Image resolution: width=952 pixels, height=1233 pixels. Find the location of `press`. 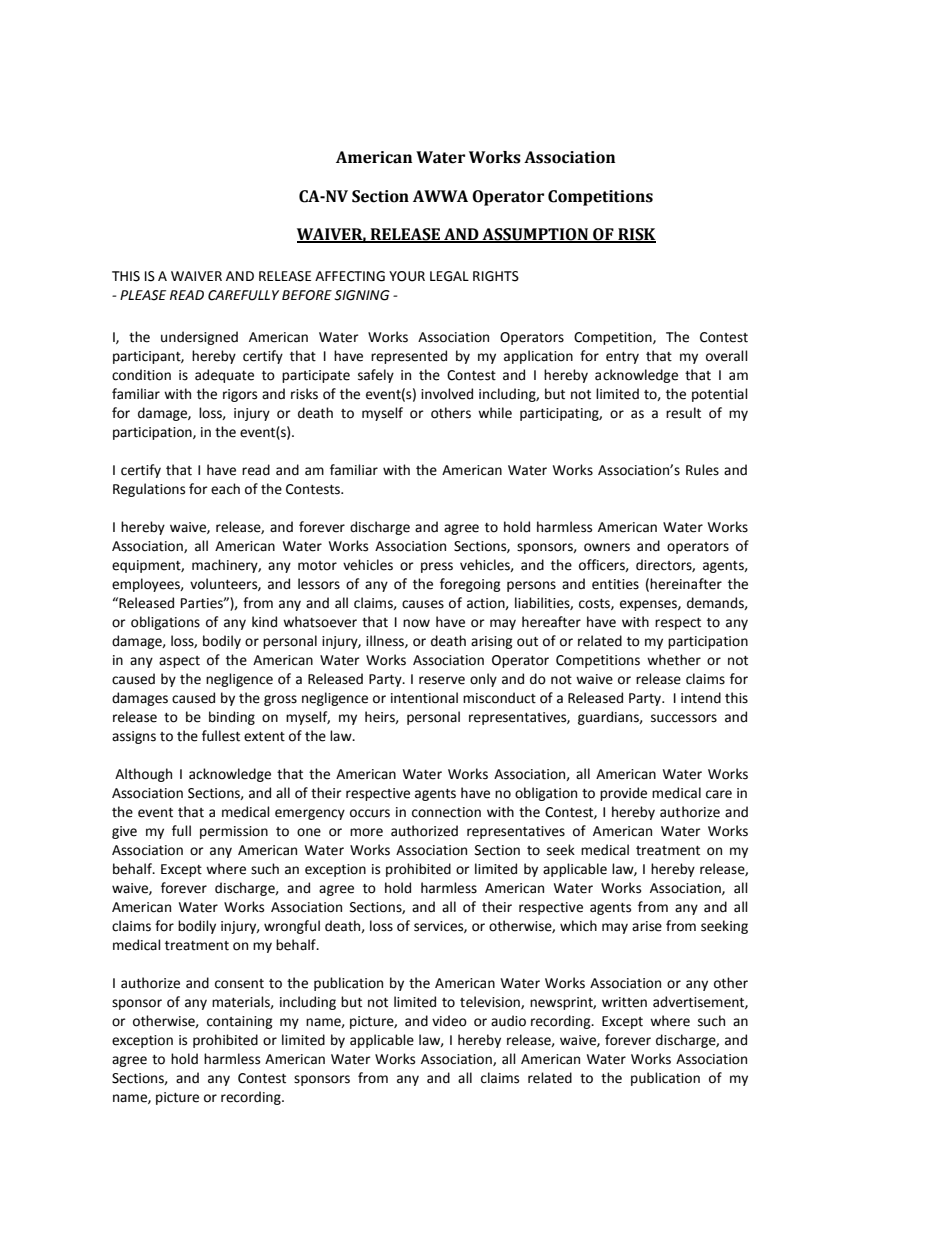

press is located at coordinates (437, 567).
